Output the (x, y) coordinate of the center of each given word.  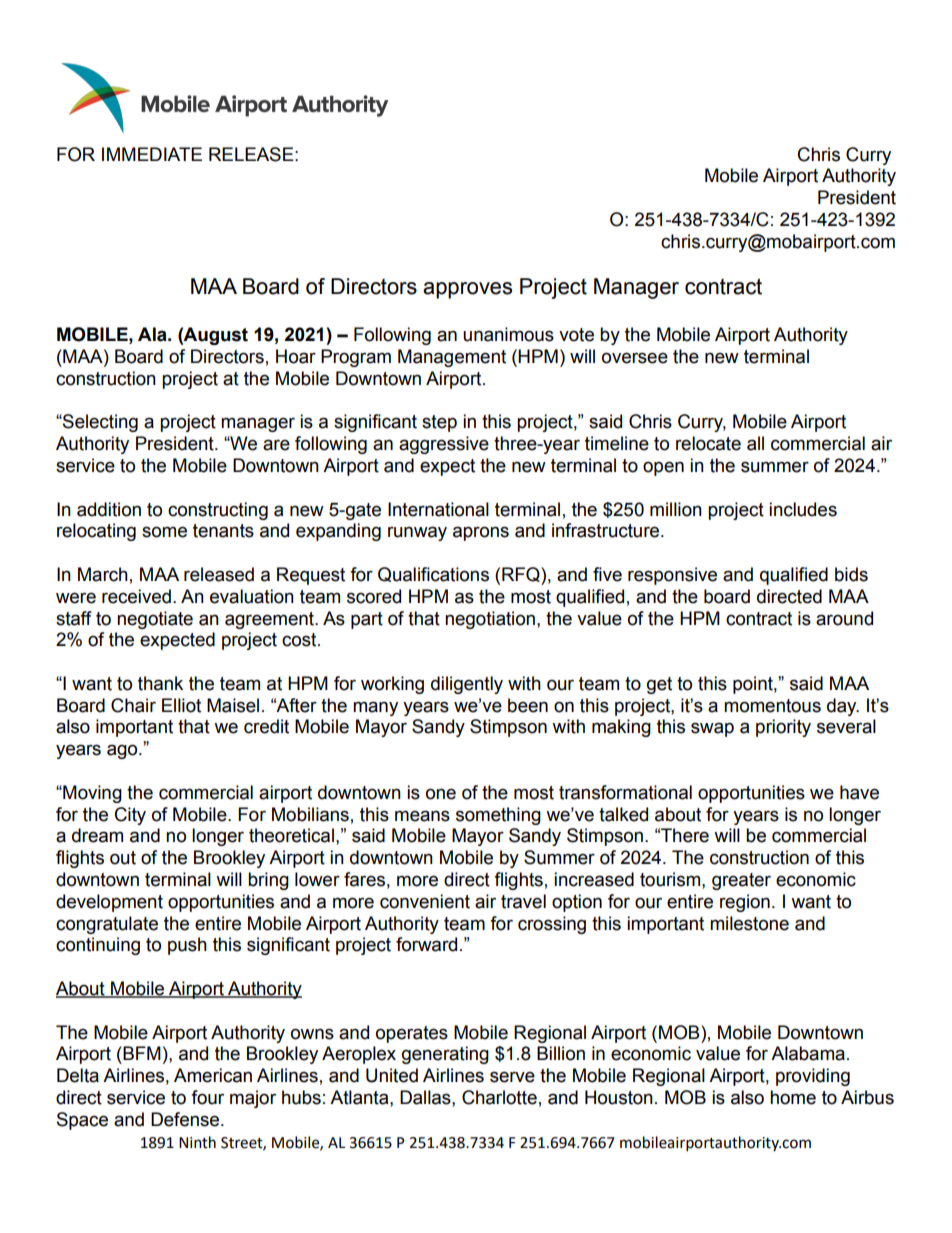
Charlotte (499, 1097)
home (793, 1097)
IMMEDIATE (152, 154)
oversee (635, 358)
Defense (186, 1119)
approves (467, 290)
